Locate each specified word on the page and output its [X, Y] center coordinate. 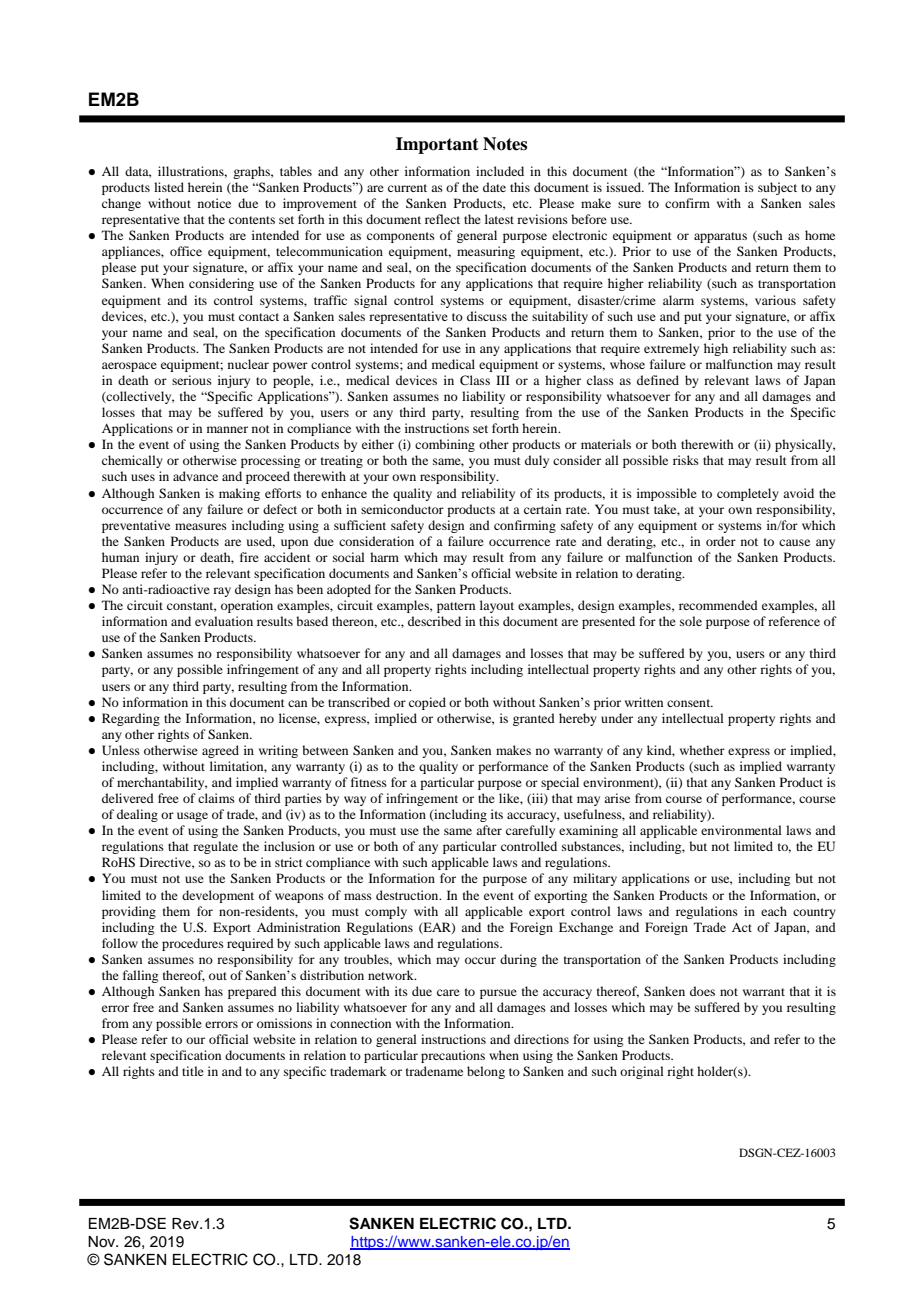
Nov [103, 1242]
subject [777, 188]
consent [690, 703]
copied [427, 703]
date [494, 187]
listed [169, 187]
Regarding [131, 719]
